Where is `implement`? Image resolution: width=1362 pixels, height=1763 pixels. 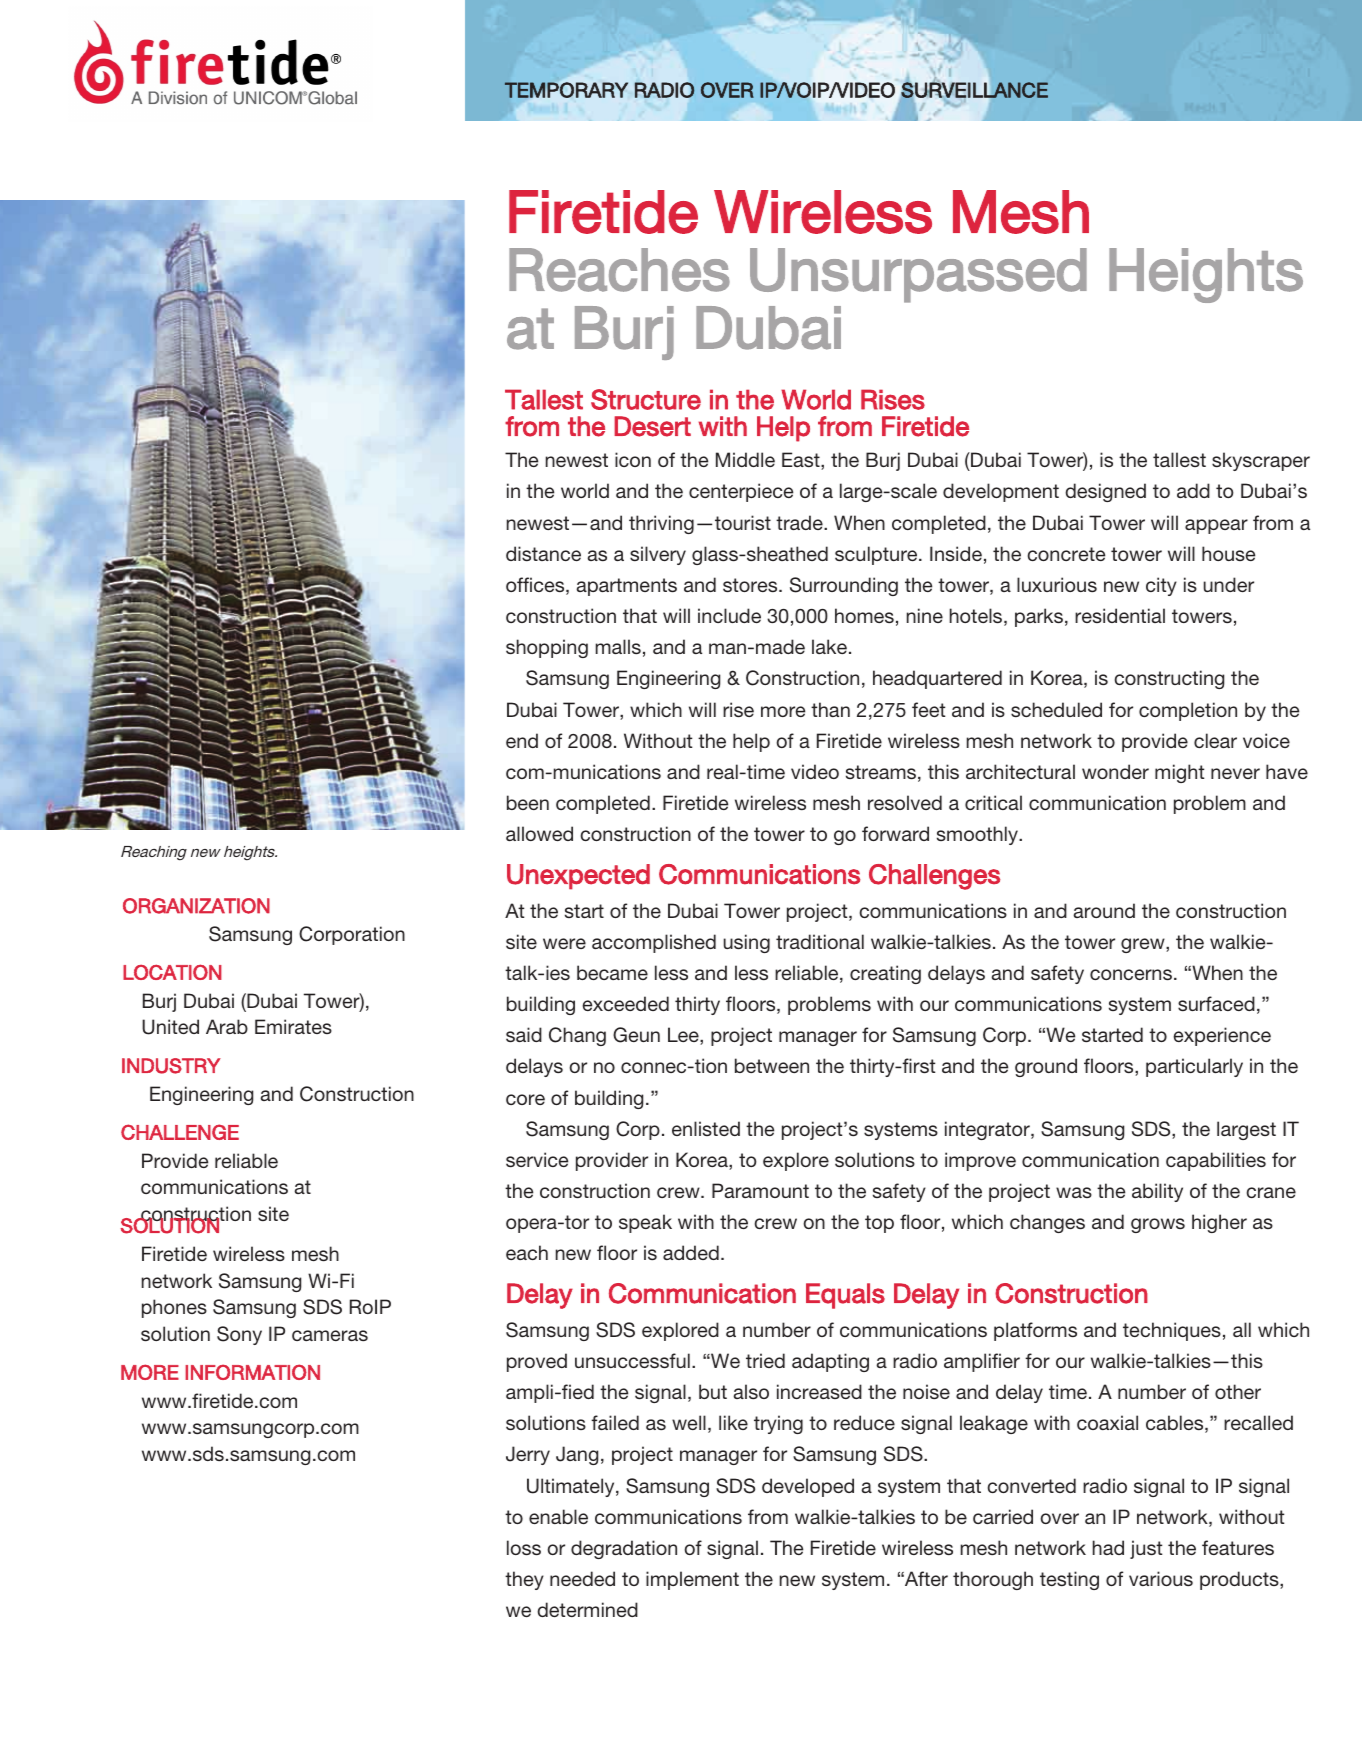 implement is located at coordinates (692, 1580).
